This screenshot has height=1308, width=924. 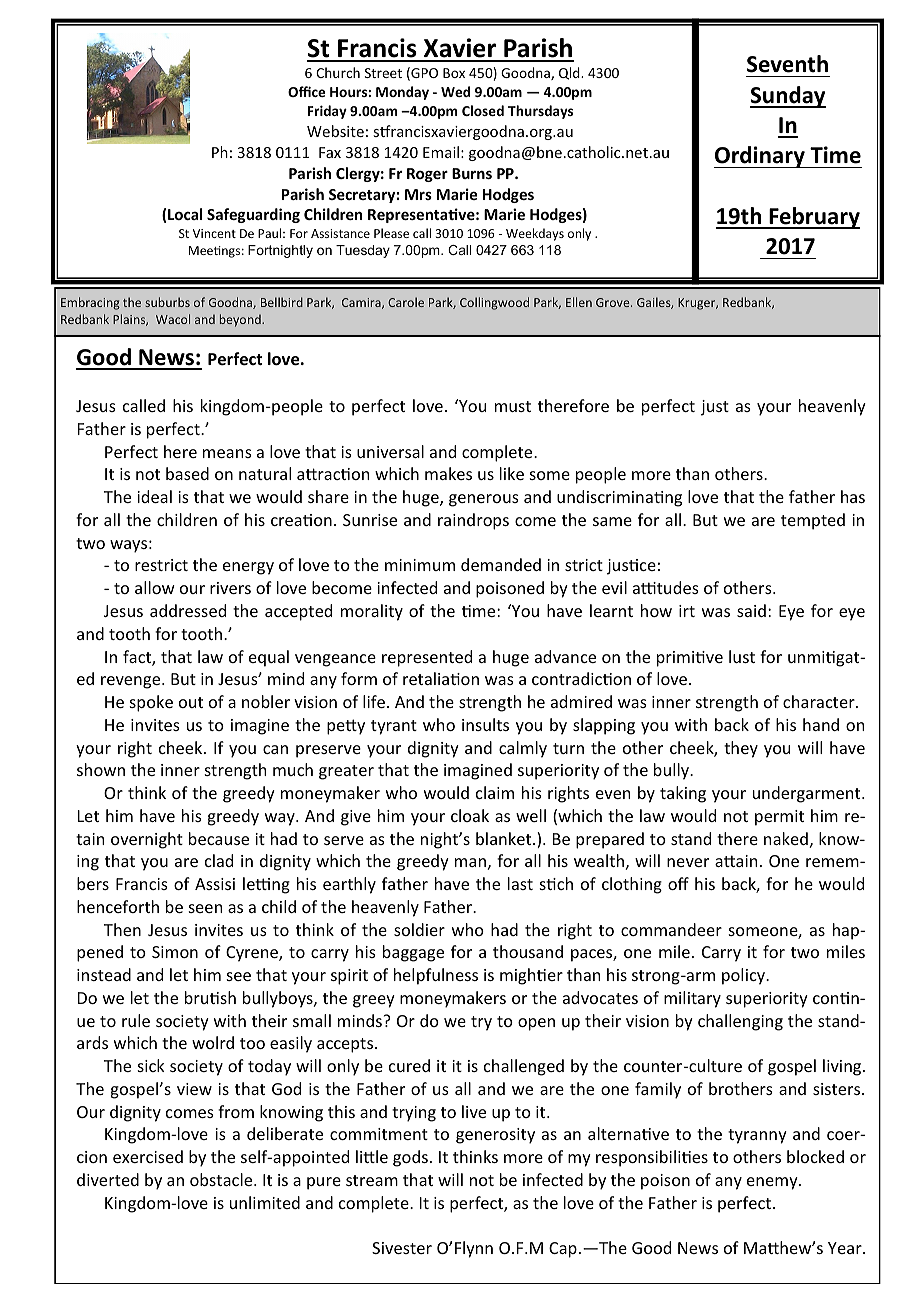 What do you see at coordinates (306, 91) in the screenshot?
I see `Office` at bounding box center [306, 91].
